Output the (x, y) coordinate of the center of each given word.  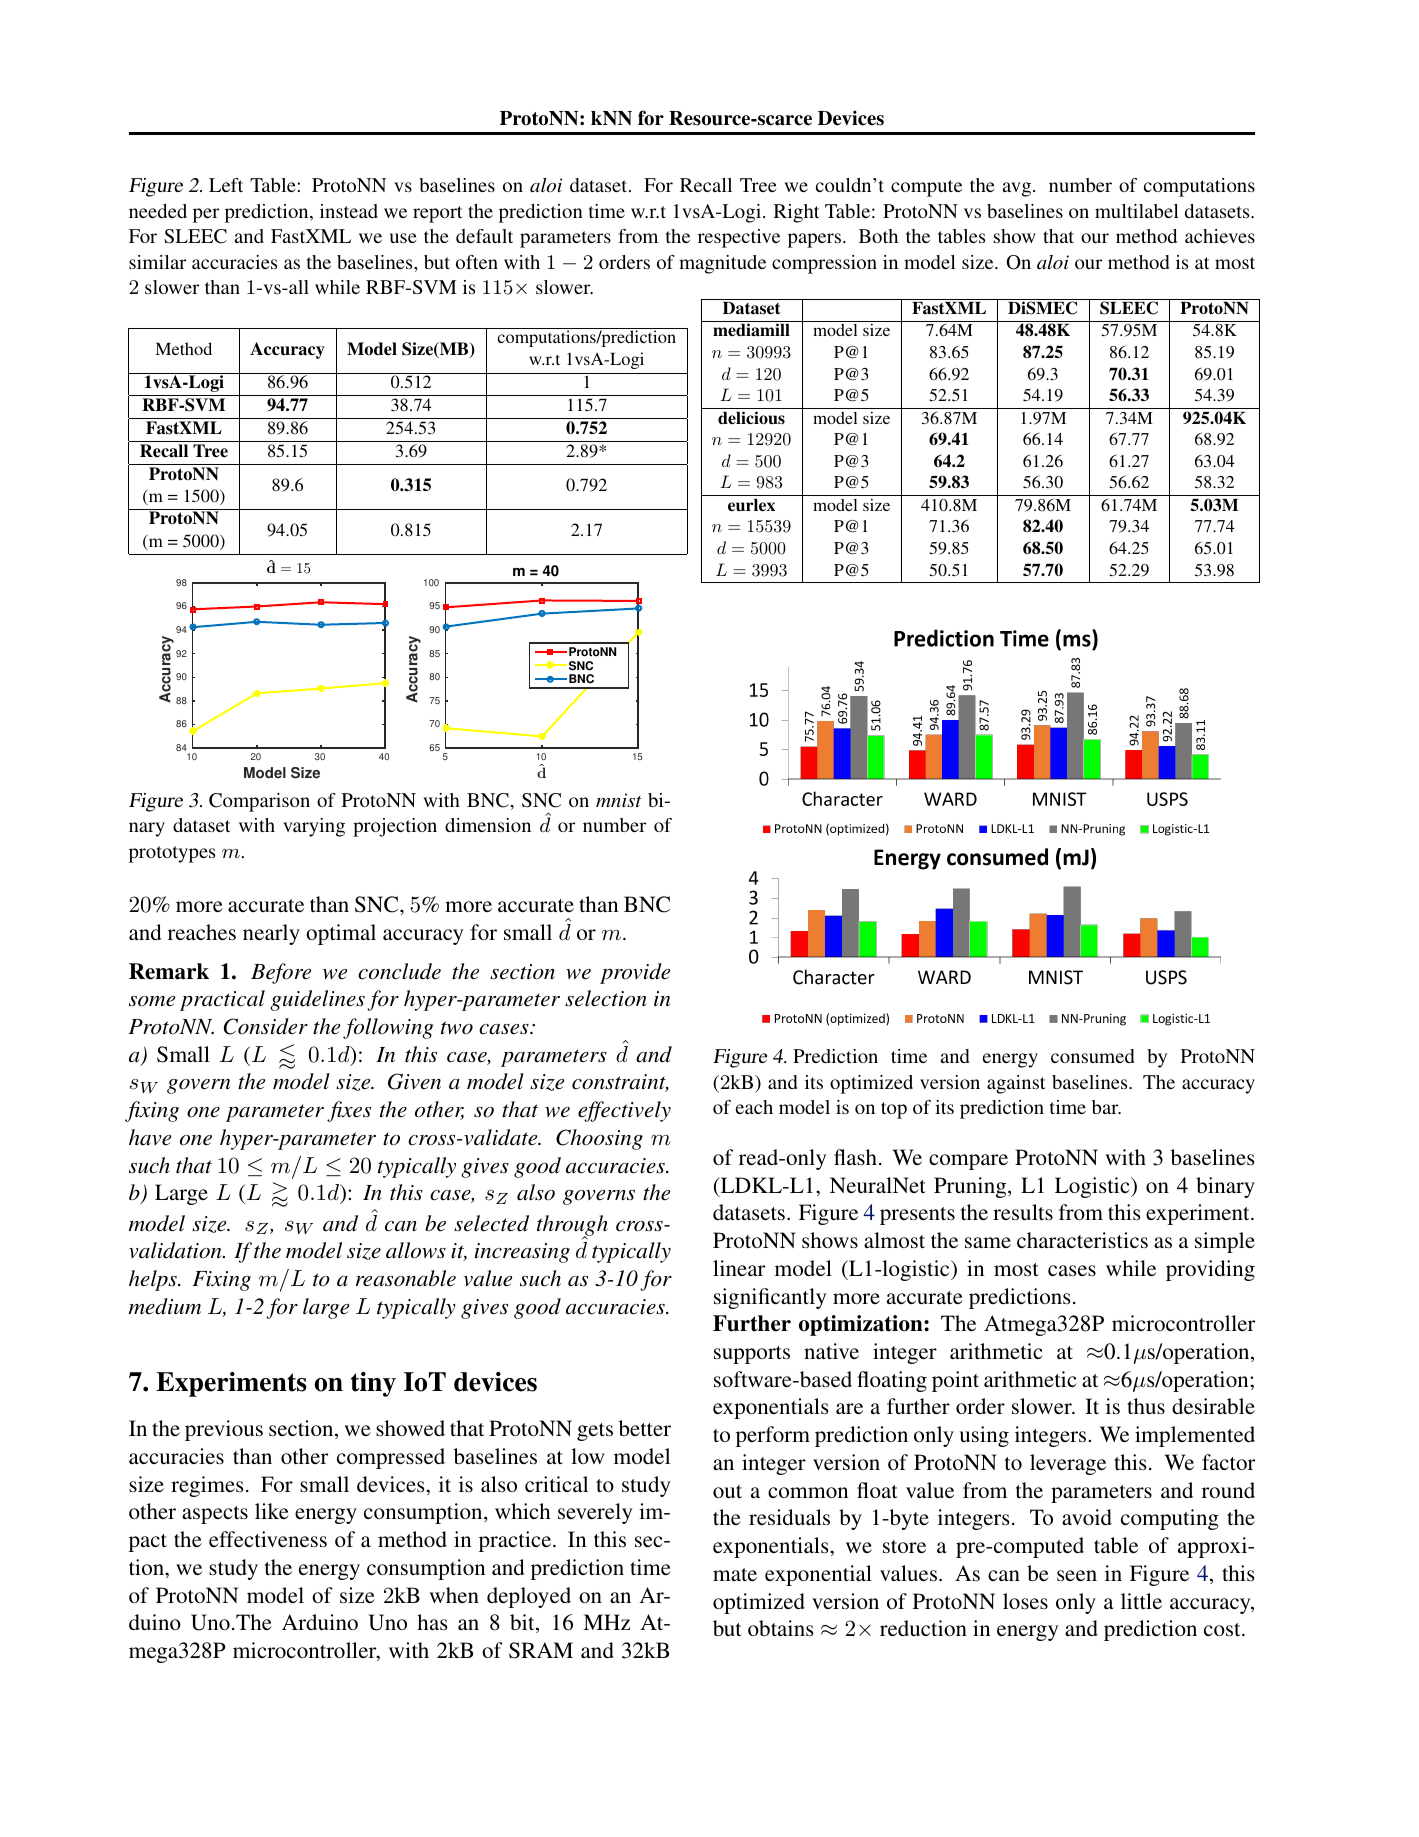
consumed (1092, 1056)
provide (635, 973)
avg (1018, 189)
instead (349, 211)
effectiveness (268, 1539)
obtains (781, 1628)
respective (739, 238)
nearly (271, 934)
